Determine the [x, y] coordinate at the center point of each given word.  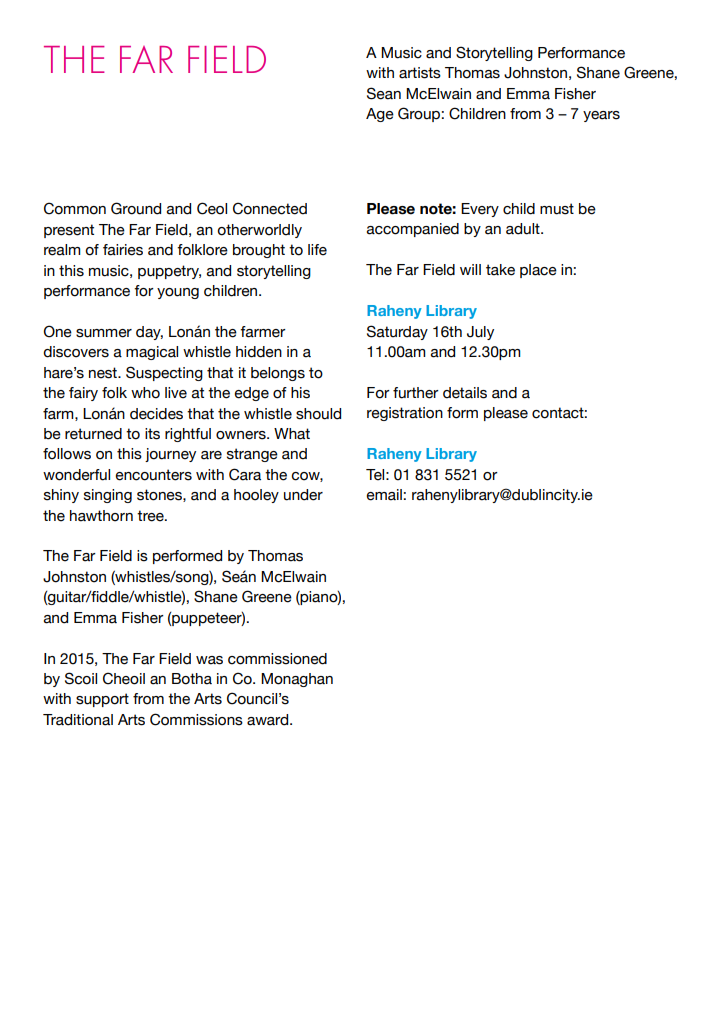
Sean [384, 93]
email [384, 495]
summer [104, 333]
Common [75, 208]
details [465, 393]
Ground [136, 208]
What [292, 434]
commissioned [277, 659]
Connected [270, 208]
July [480, 333]
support [102, 700]
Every [480, 210]
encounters [153, 475]
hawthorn [101, 516]
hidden [259, 352]
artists [420, 73]
